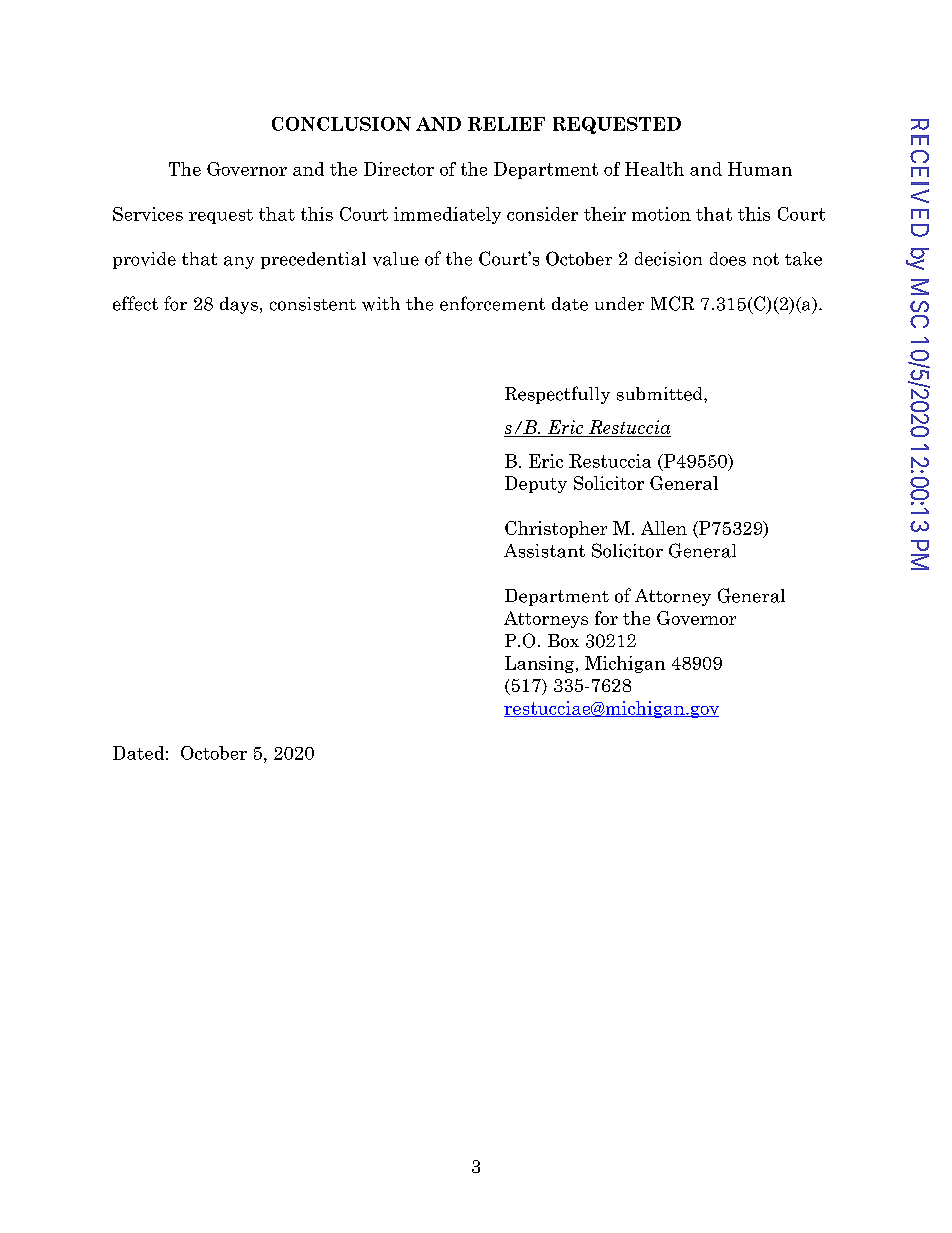 The image size is (952, 1233). What do you see at coordinates (492, 303) in the image?
I see `enforcement` at bounding box center [492, 303].
